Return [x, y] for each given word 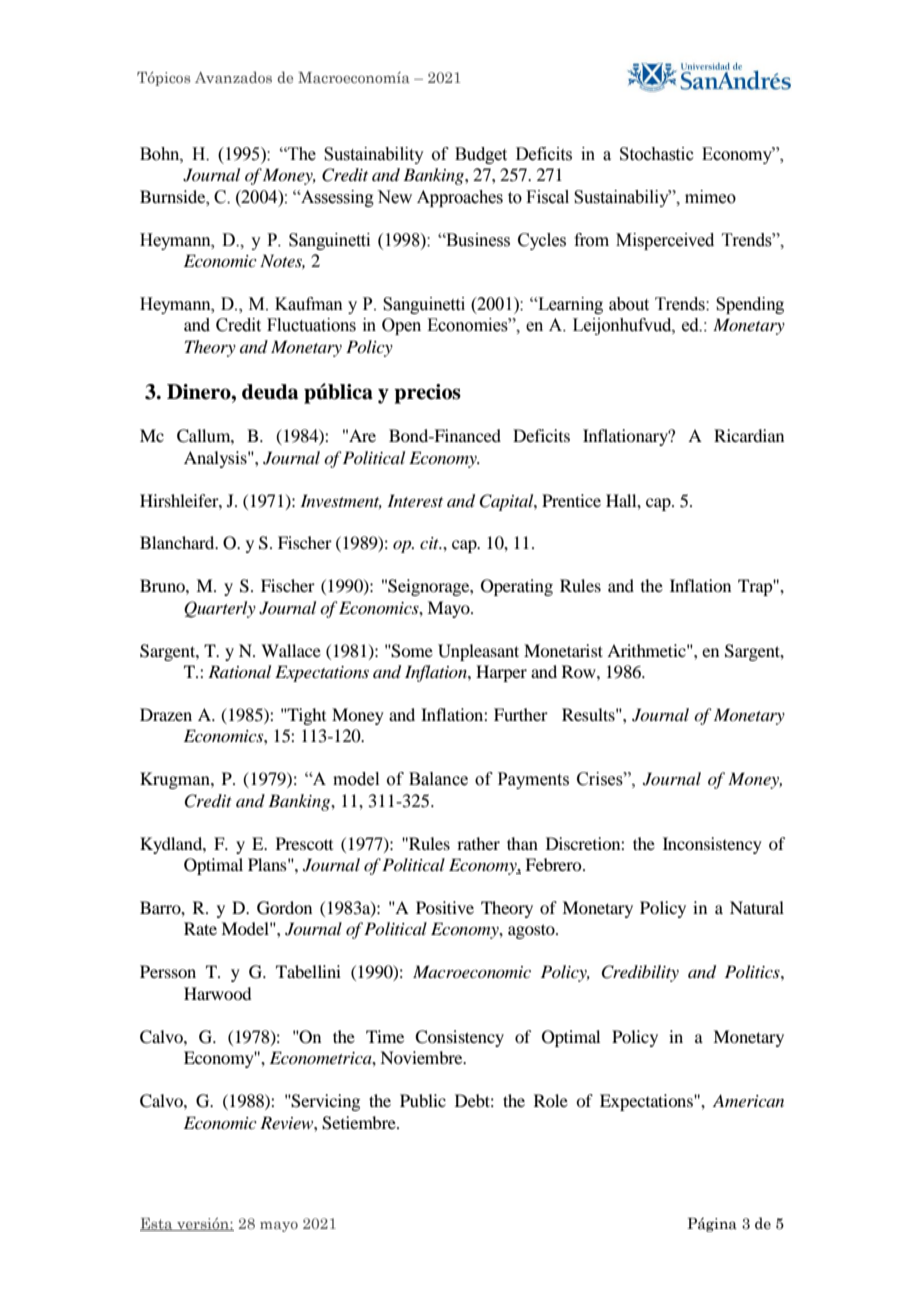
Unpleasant [478, 652]
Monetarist [563, 650]
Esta [157, 1224]
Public [423, 1100]
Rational [239, 671]
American [748, 1100]
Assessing [336, 198]
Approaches [460, 198]
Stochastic [657, 154]
